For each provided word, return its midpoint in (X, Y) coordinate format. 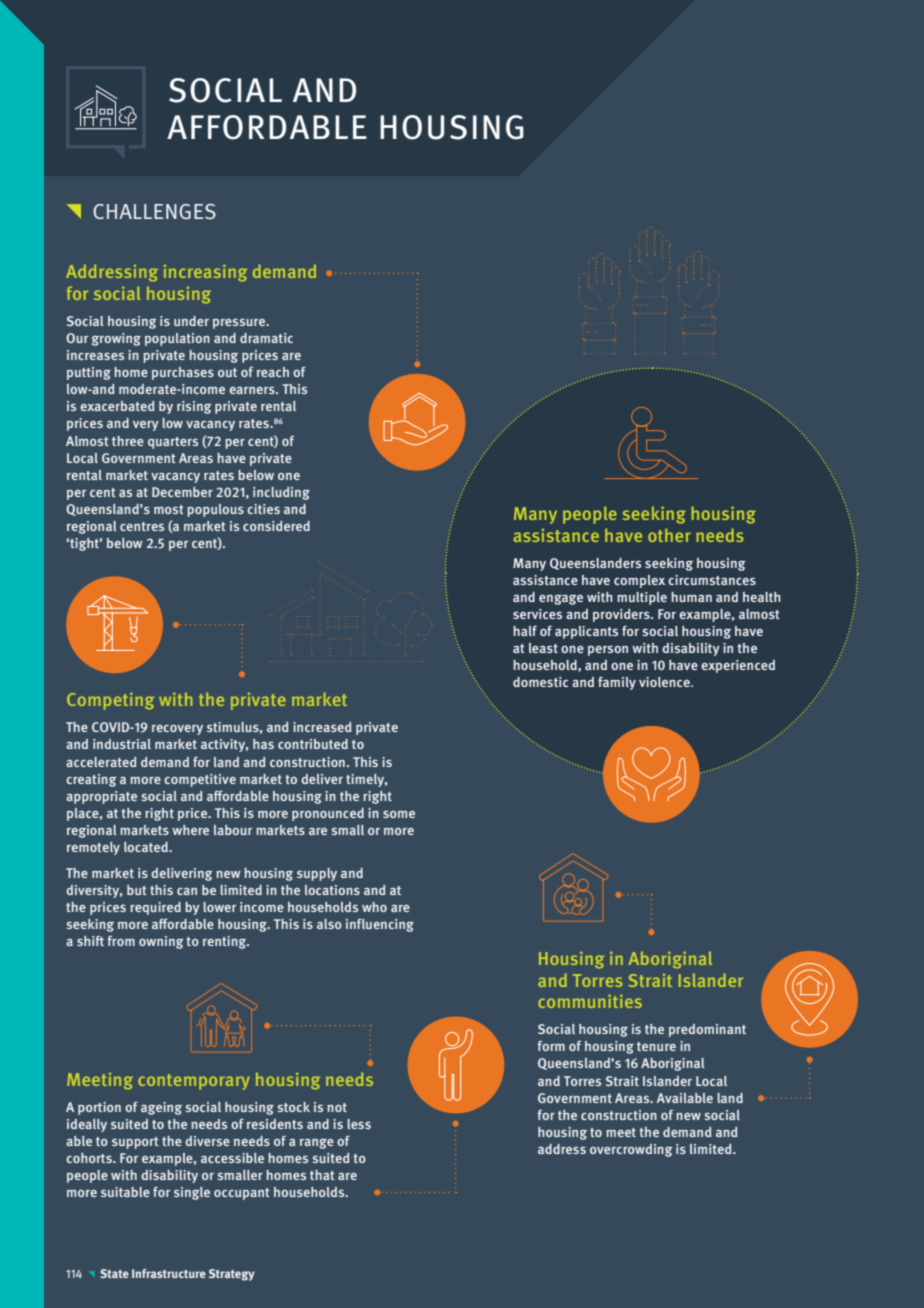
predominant (707, 1030)
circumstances (712, 580)
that (322, 1175)
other (669, 535)
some (399, 814)
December (182, 492)
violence (665, 682)
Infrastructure (169, 1273)
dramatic (266, 338)
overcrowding (631, 1150)
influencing (380, 925)
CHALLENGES (154, 212)
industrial (122, 744)
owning (161, 942)
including (281, 493)
